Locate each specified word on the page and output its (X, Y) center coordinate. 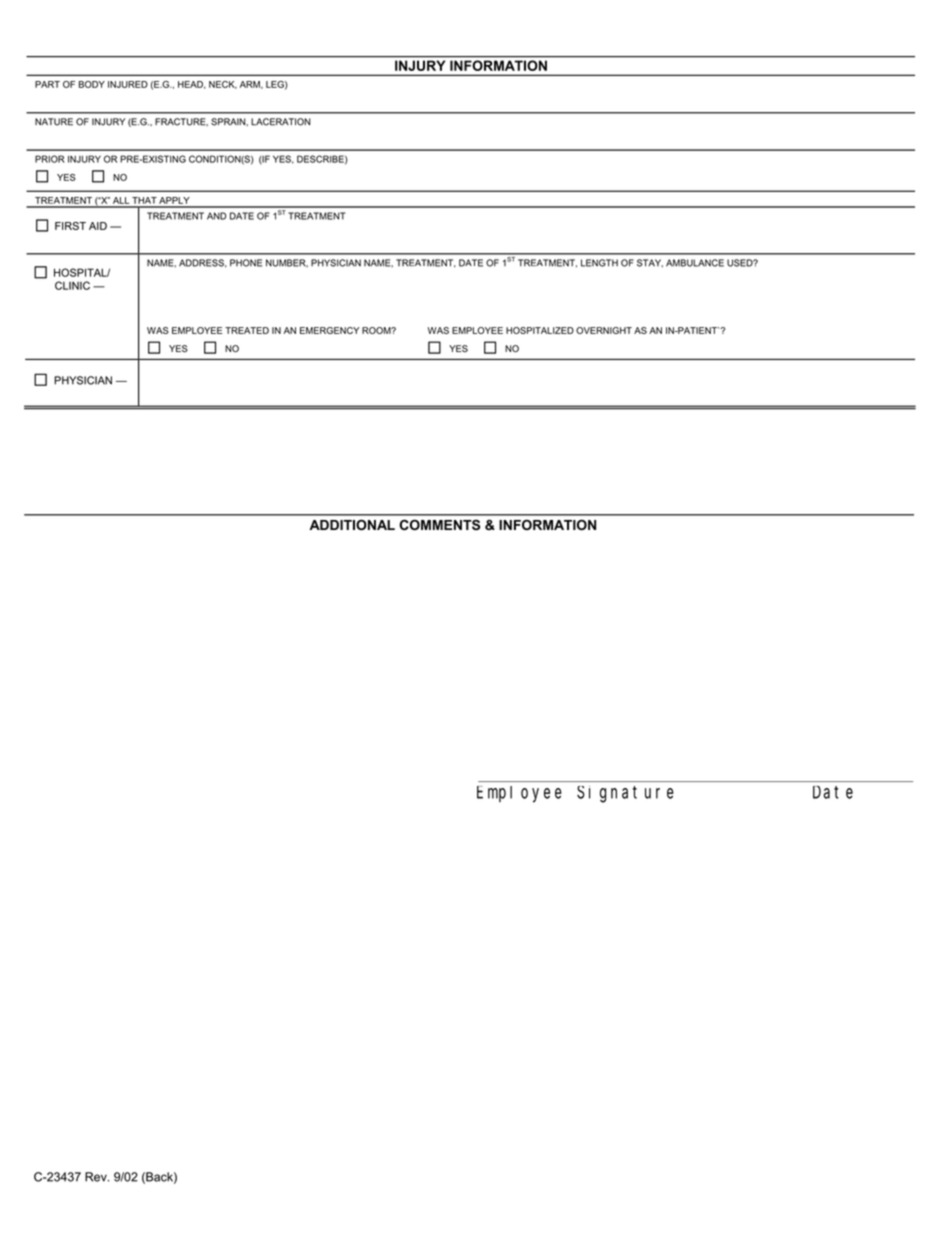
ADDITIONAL (352, 524)
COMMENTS (439, 524)
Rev (97, 1177)
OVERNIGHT (604, 330)
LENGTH (599, 263)
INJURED (128, 84)
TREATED (247, 330)
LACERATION (281, 122)
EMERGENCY (329, 330)
